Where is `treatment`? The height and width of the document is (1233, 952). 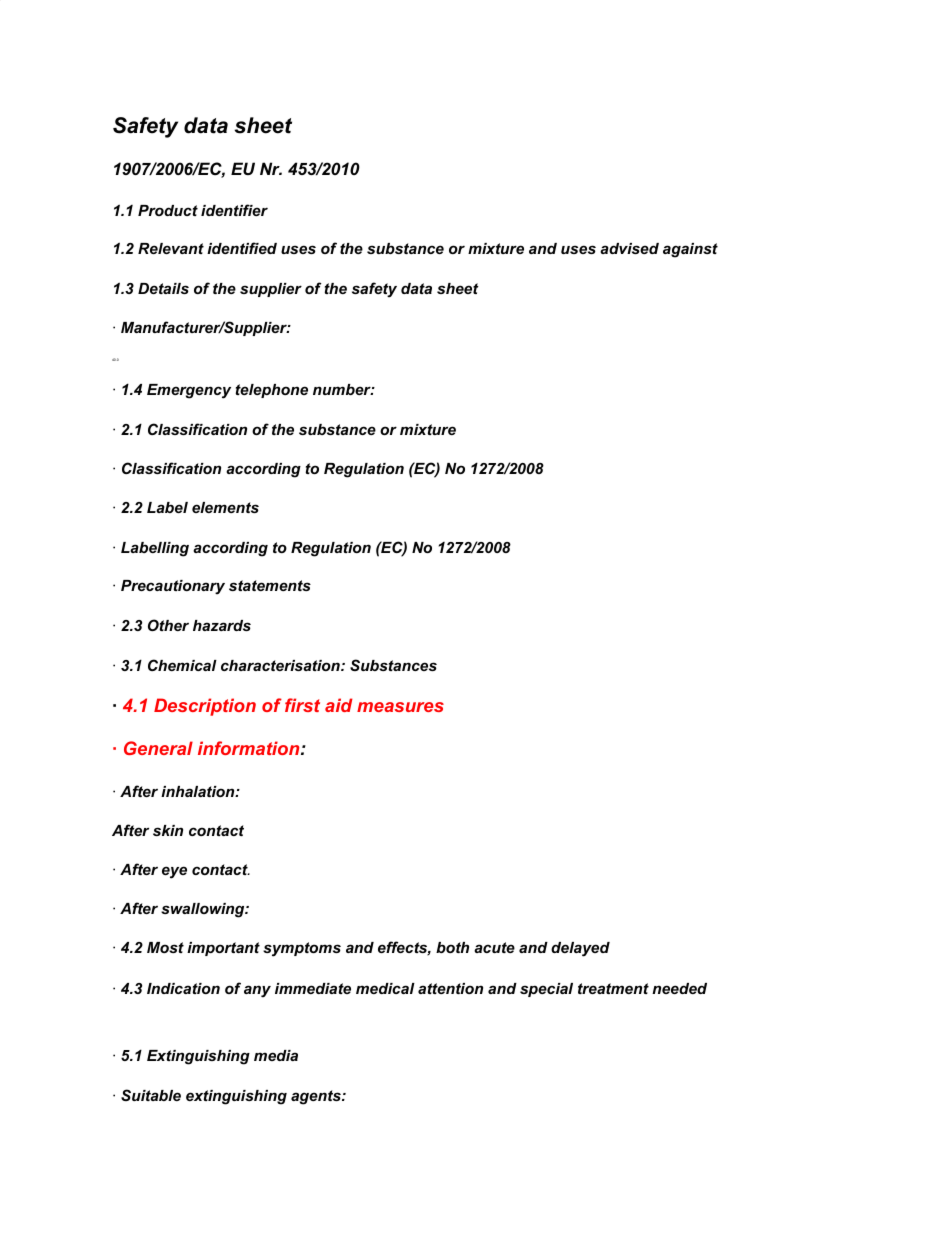
treatment is located at coordinates (613, 988).
